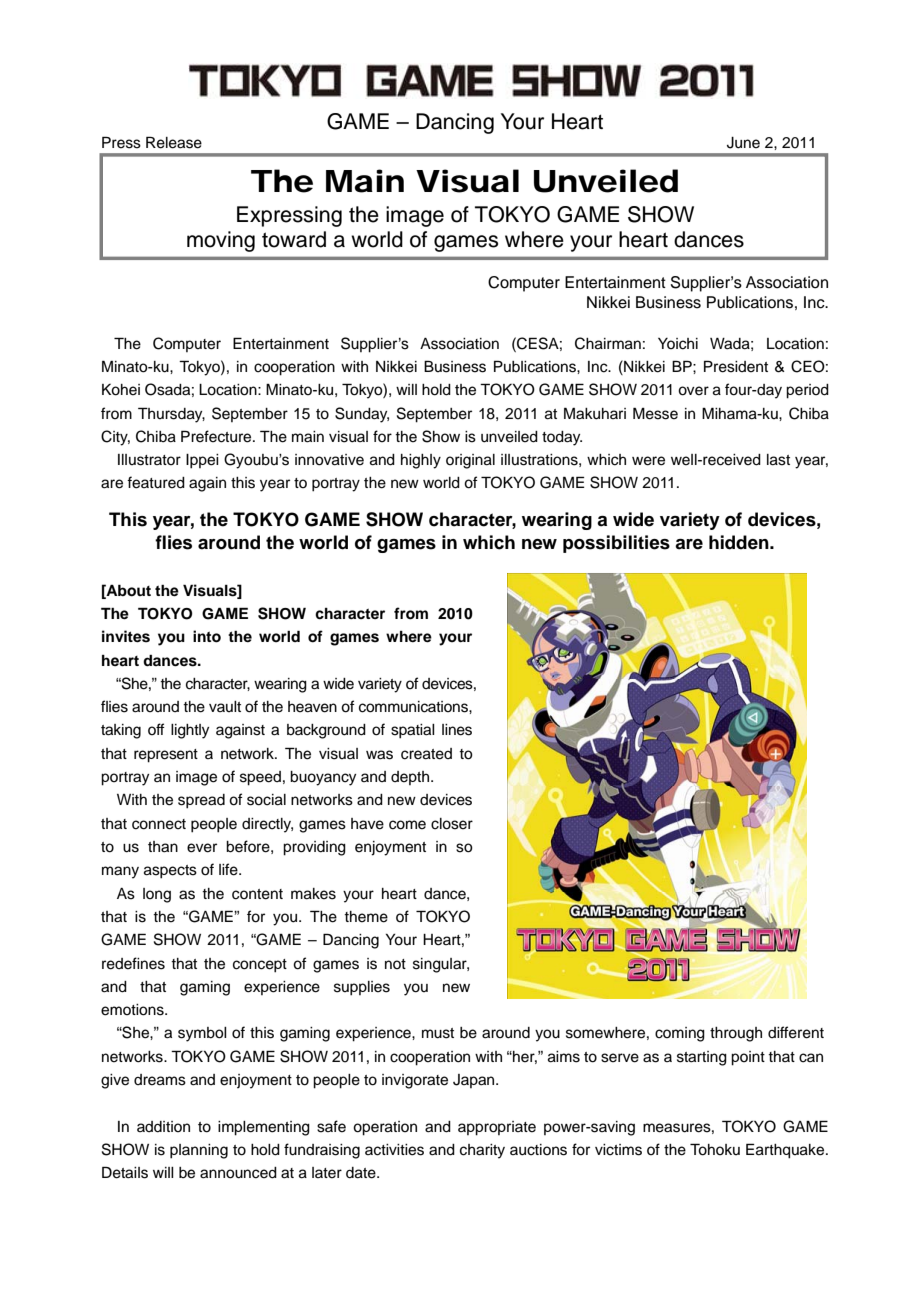  Describe the element at coordinates (715, 1149) in the image. I see `Tohoku` at that location.
